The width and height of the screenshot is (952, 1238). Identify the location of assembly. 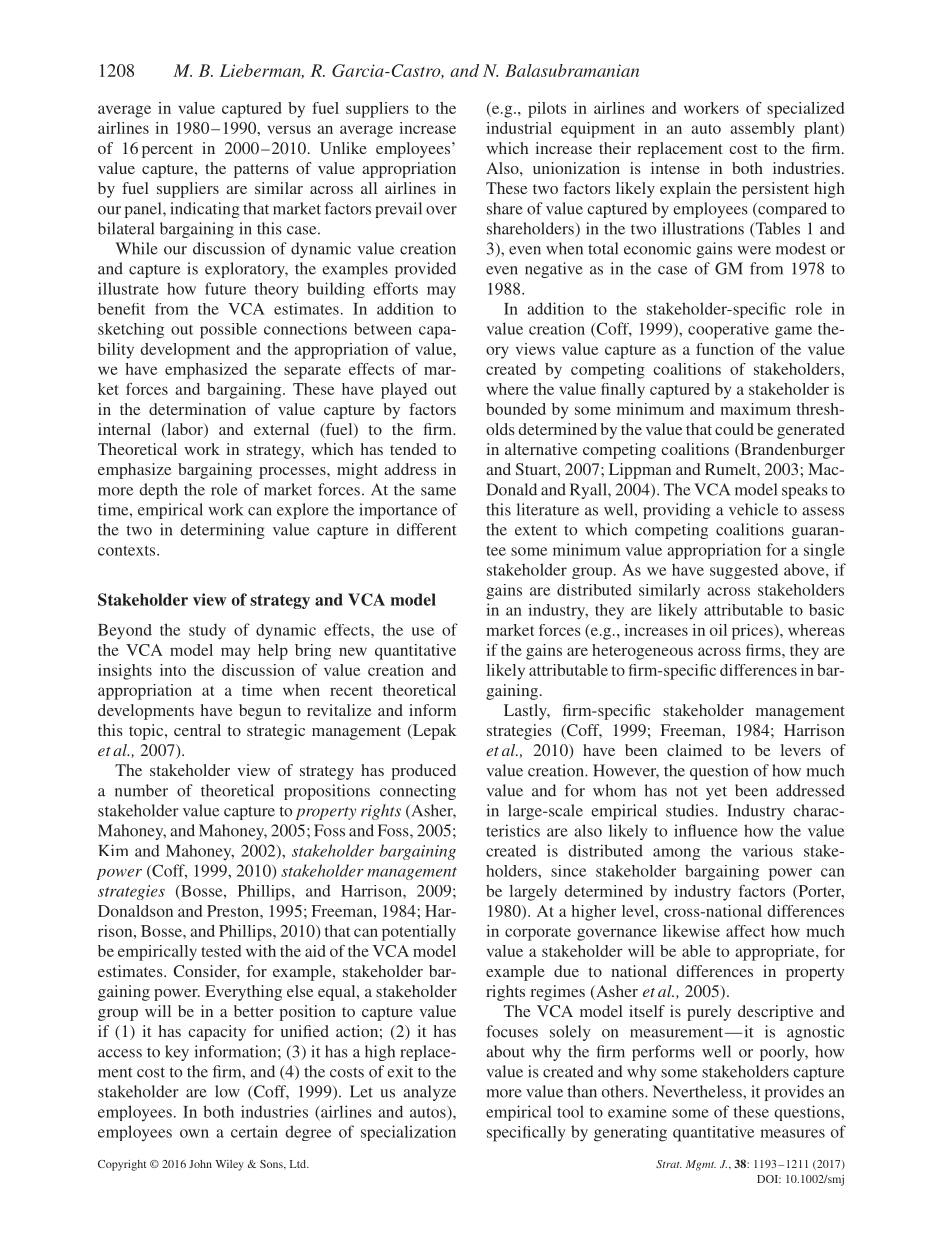
(762, 130).
